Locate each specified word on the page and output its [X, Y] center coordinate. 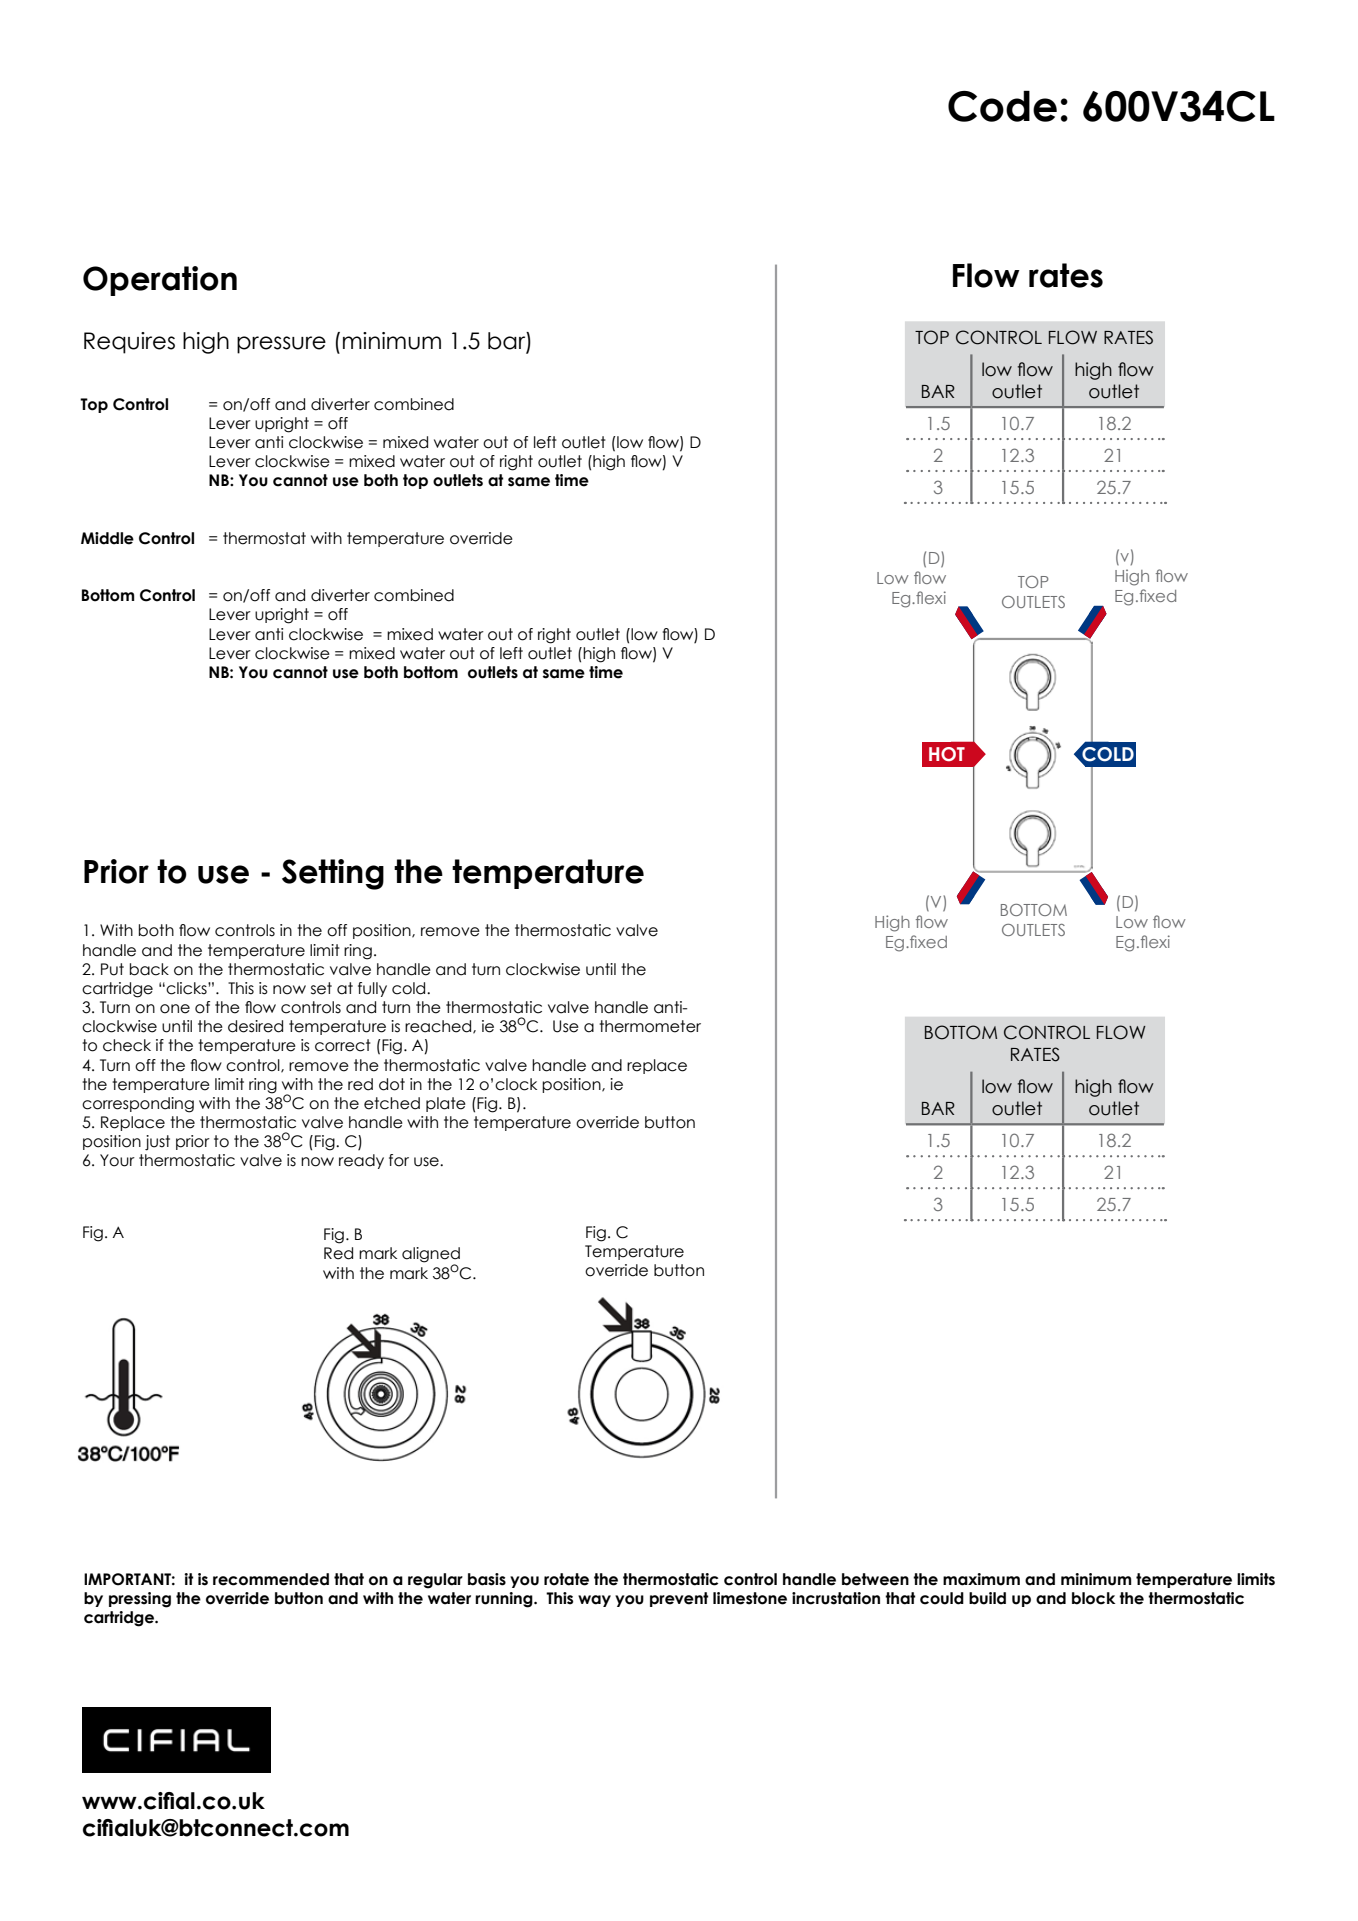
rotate [566, 1579]
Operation [160, 281]
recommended [271, 1579]
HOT [947, 754]
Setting [333, 874]
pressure [281, 345]
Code [1002, 106]
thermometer [650, 1026]
